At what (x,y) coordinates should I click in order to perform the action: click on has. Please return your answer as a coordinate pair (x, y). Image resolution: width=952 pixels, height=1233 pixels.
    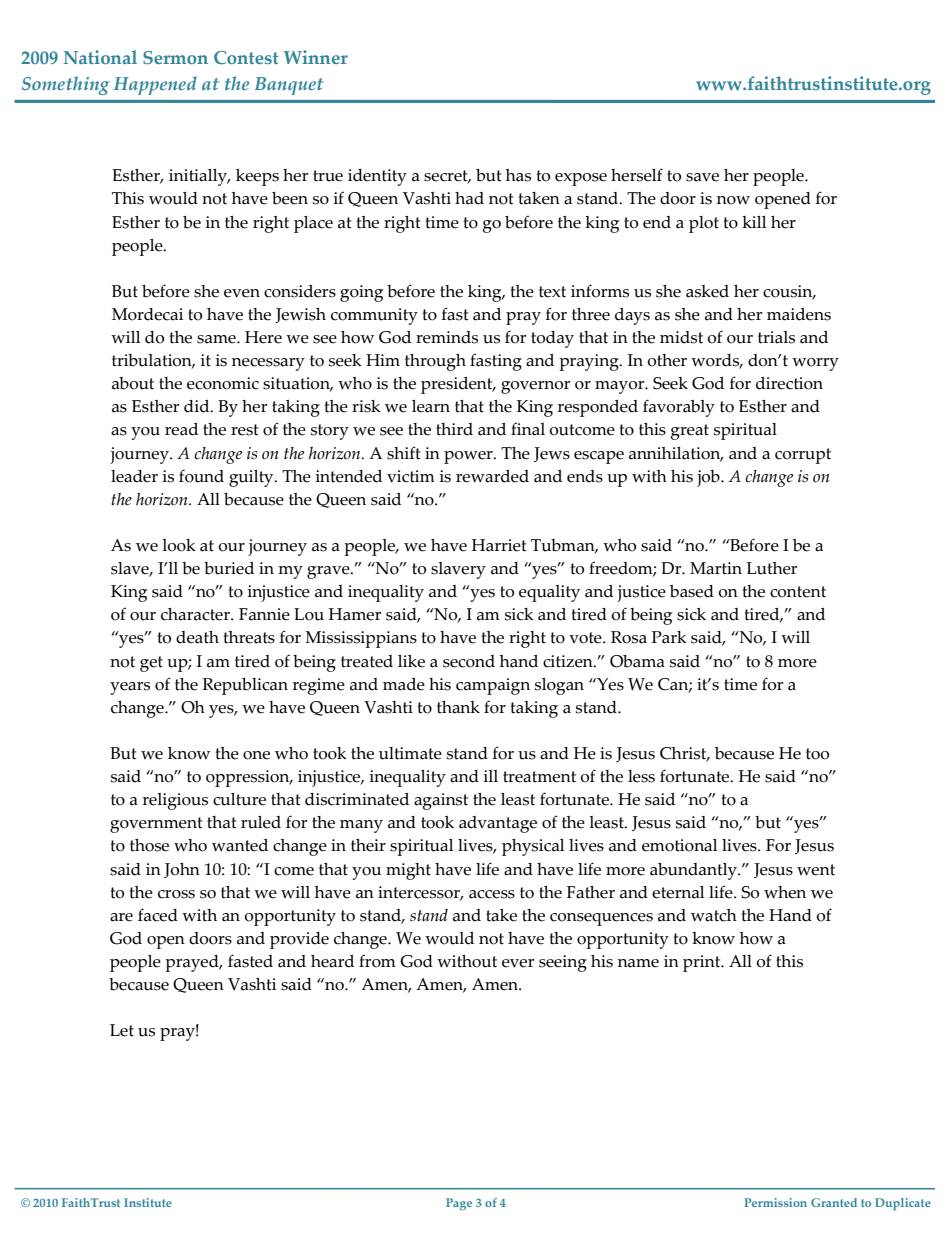
    Looking at the image, I should click on (518, 175).
